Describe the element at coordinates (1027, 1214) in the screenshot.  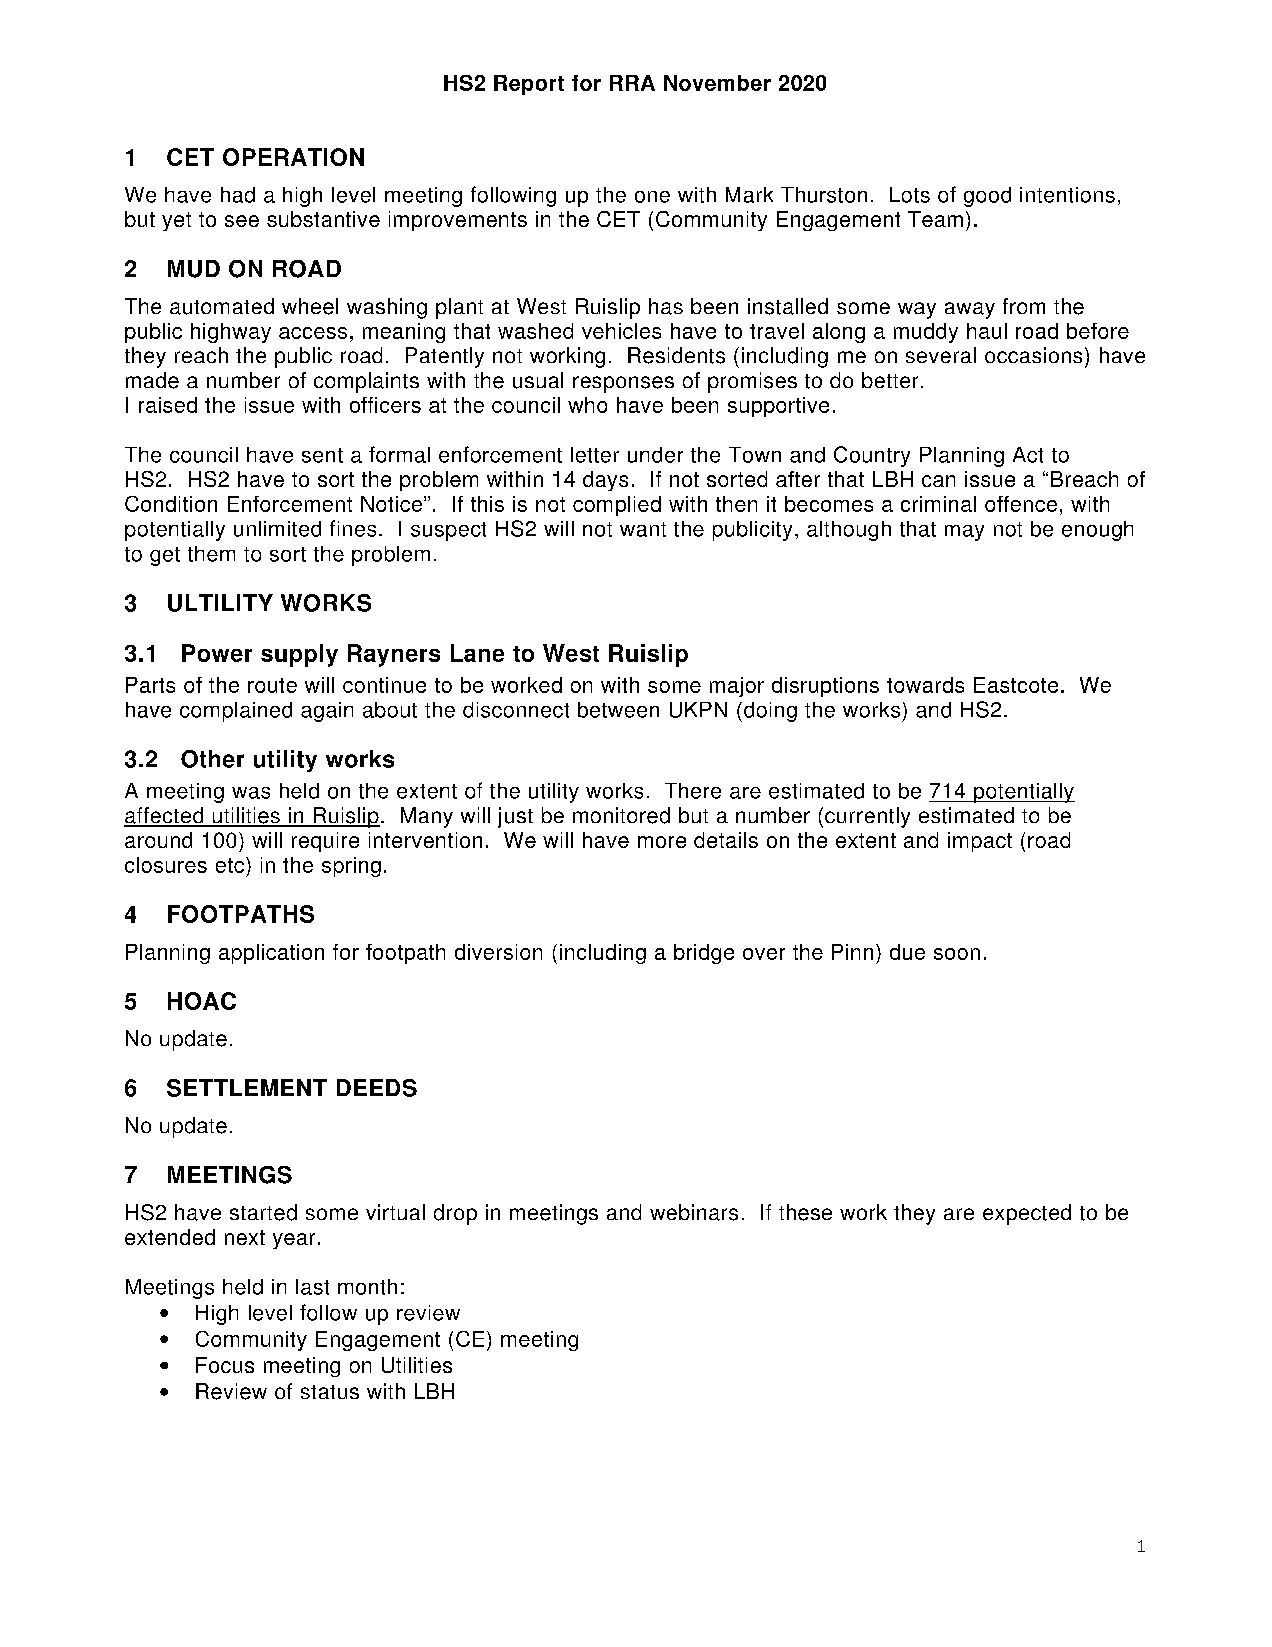
I see `expected` at that location.
